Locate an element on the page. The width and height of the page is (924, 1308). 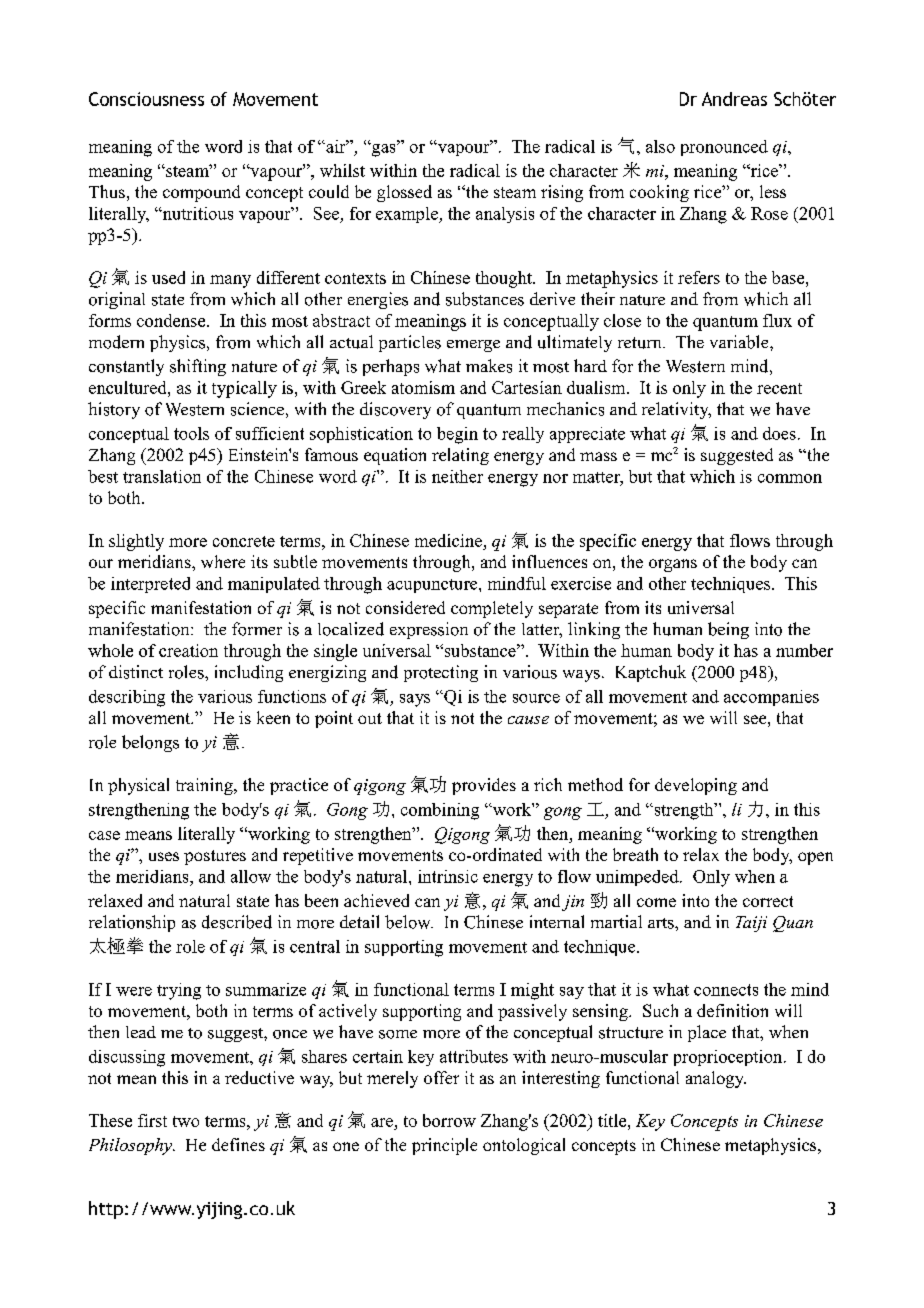
expression is located at coordinates (429, 630).
